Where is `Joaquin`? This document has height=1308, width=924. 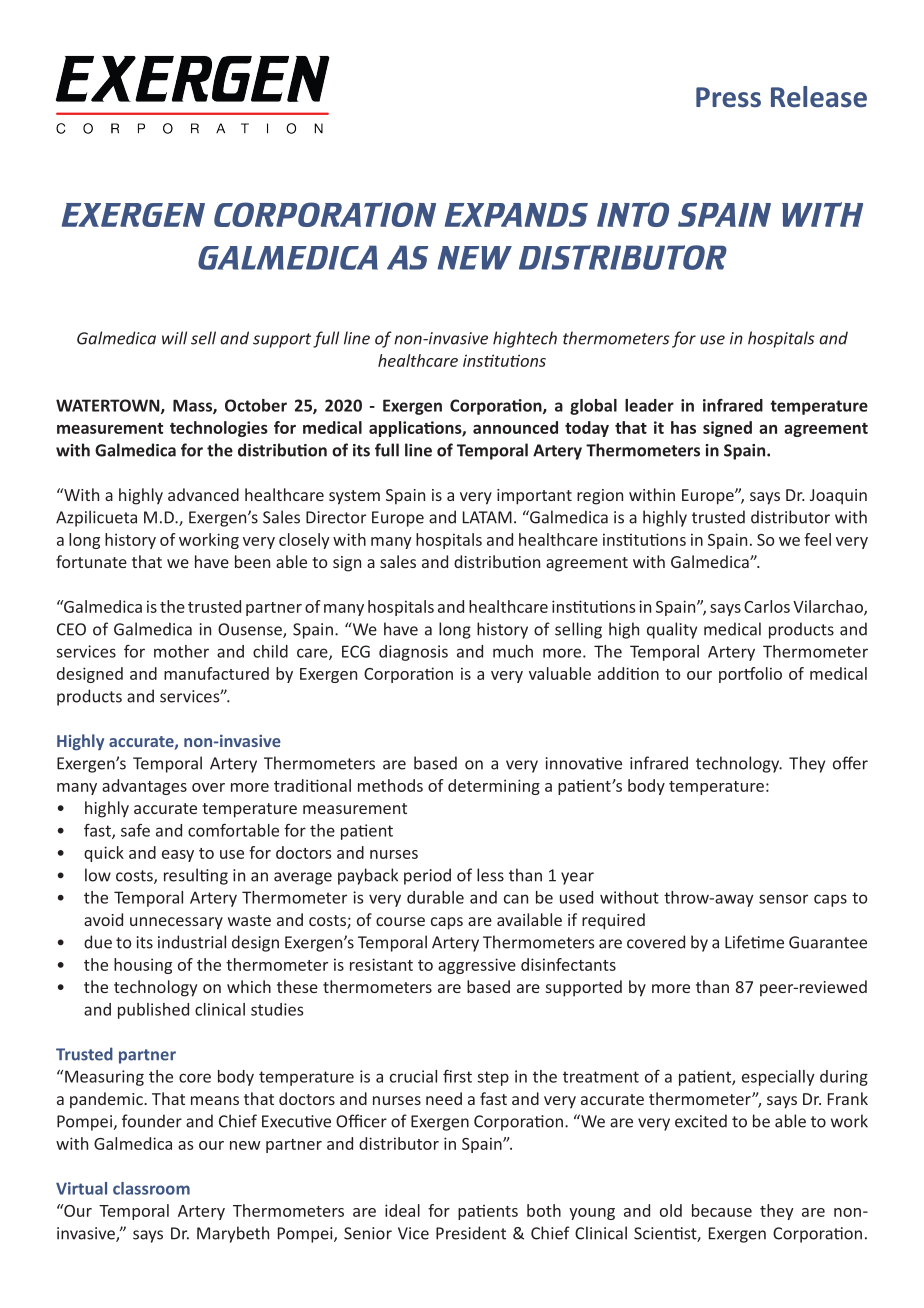
Joaquin is located at coordinates (838, 497).
